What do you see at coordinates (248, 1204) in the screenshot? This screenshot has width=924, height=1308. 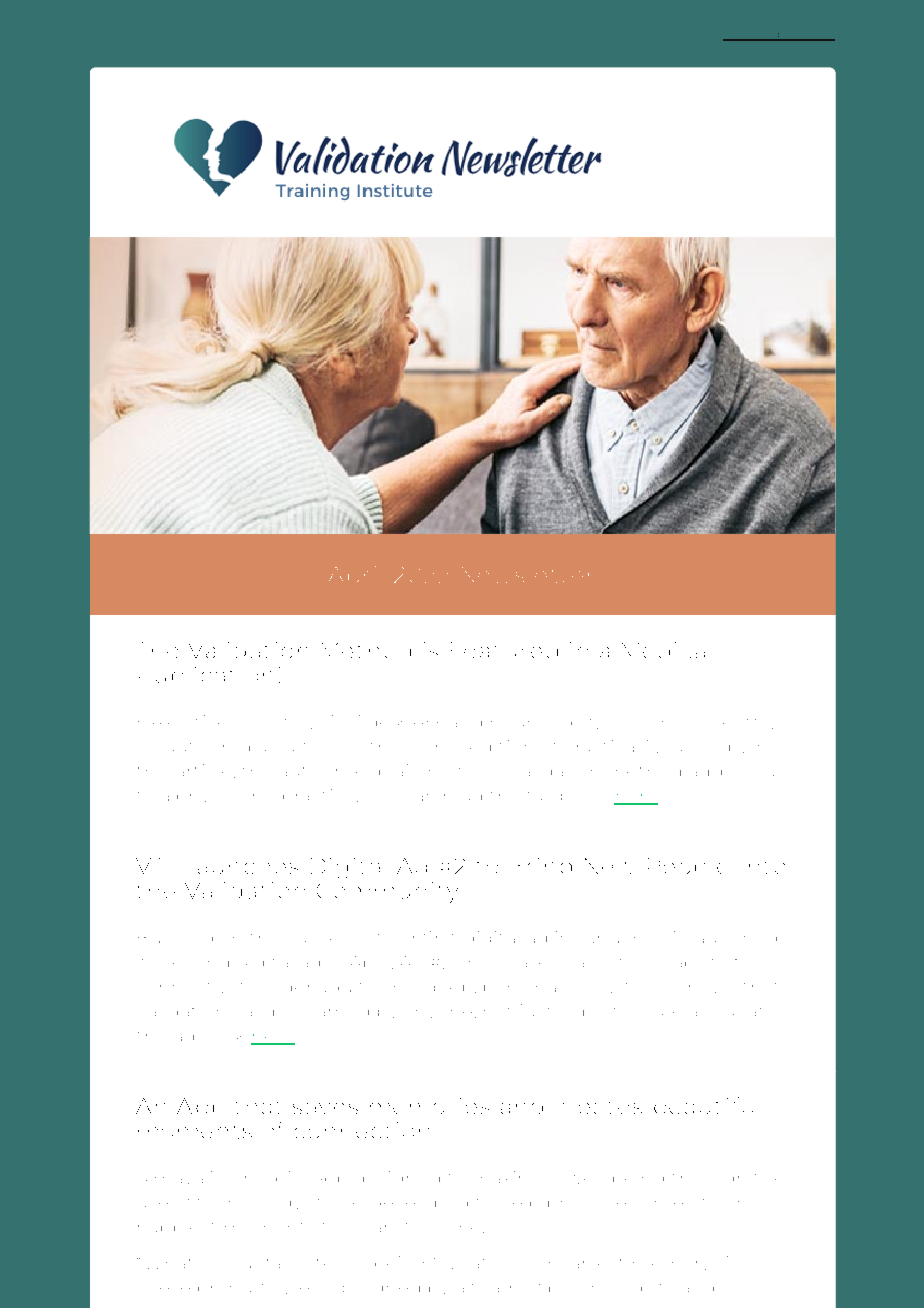 I see `technology` at bounding box center [248, 1204].
